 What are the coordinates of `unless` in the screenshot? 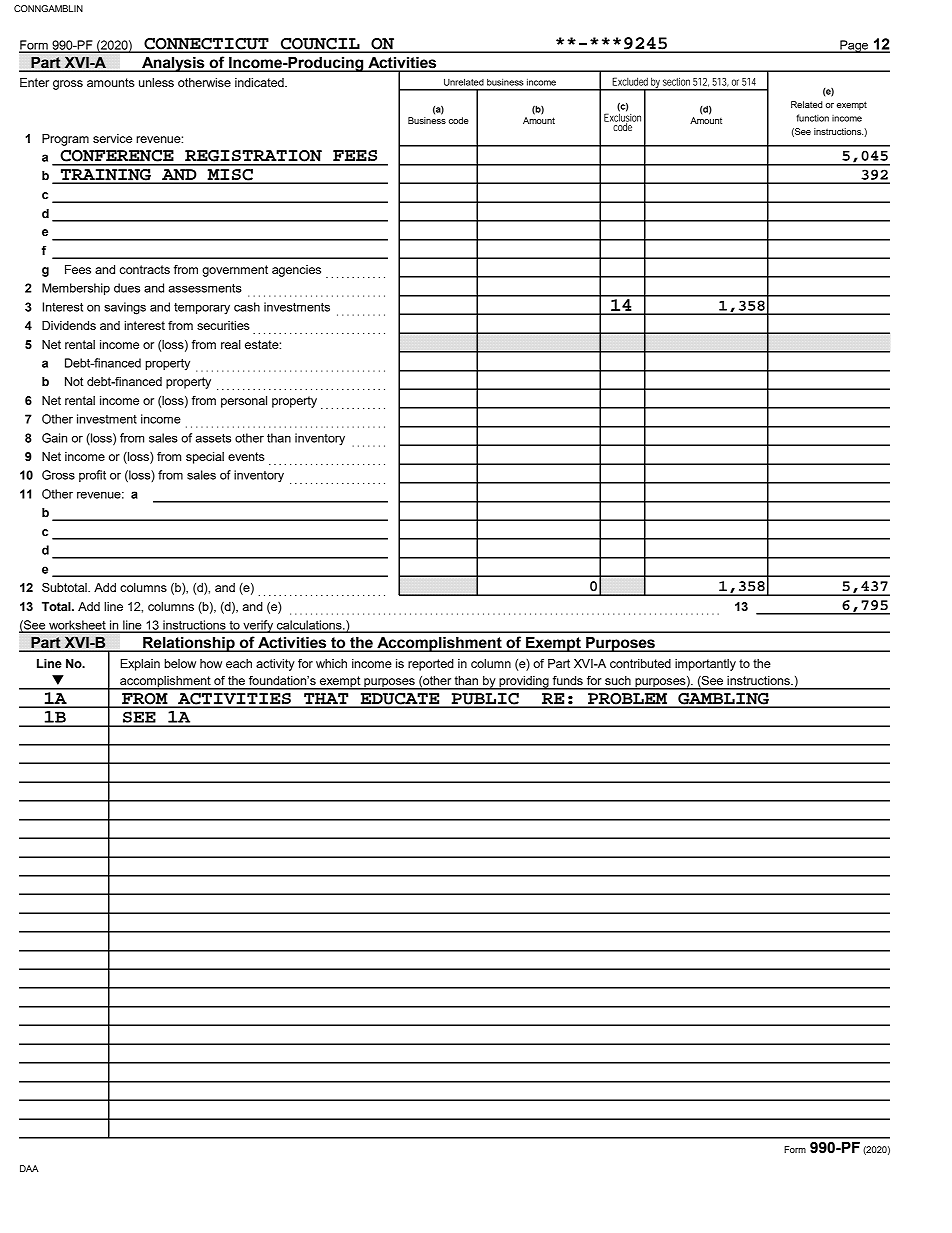 It's located at (156, 82).
